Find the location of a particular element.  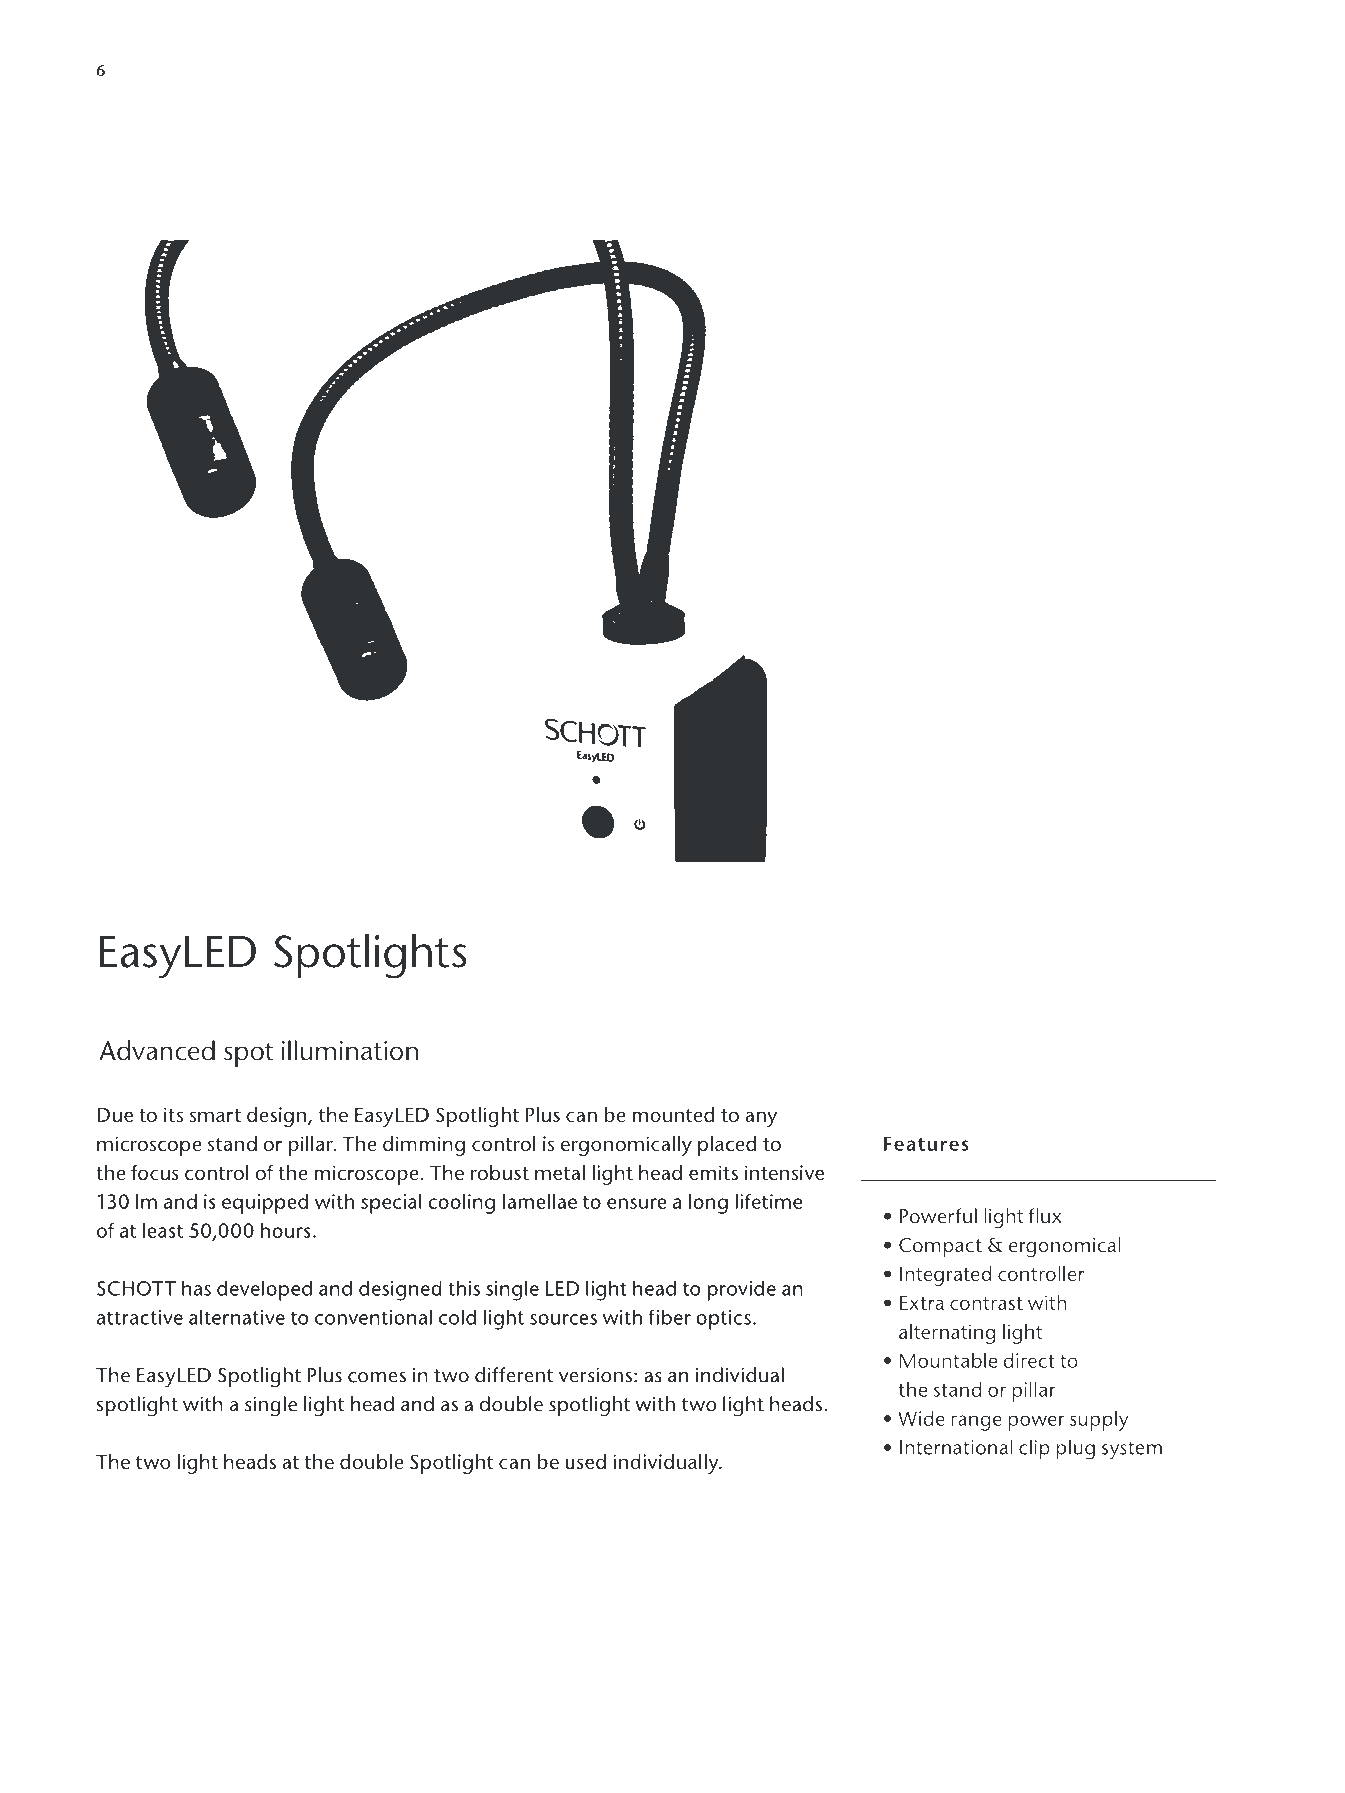

equipped is located at coordinates (265, 1204).
